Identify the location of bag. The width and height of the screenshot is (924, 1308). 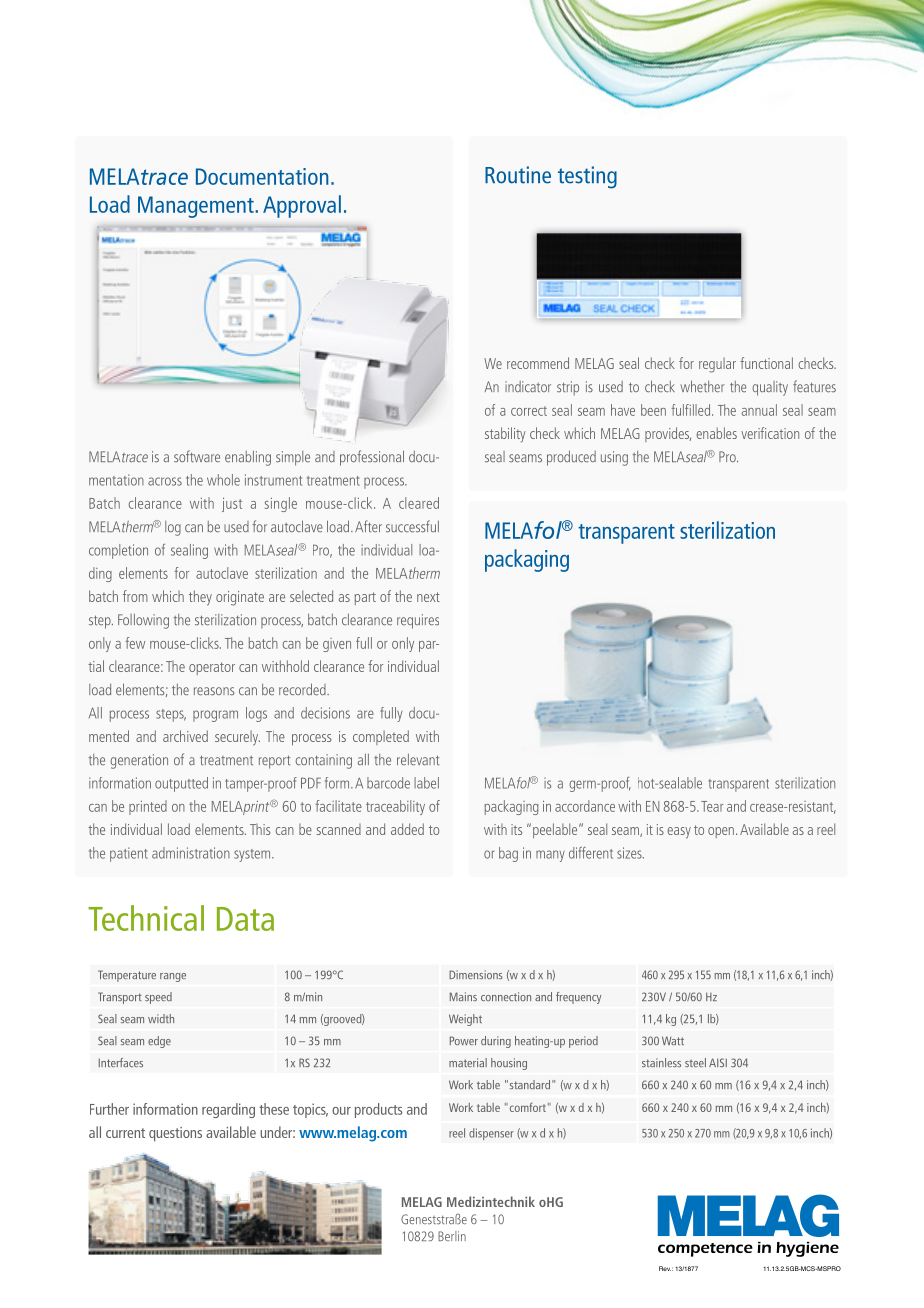
(508, 854).
